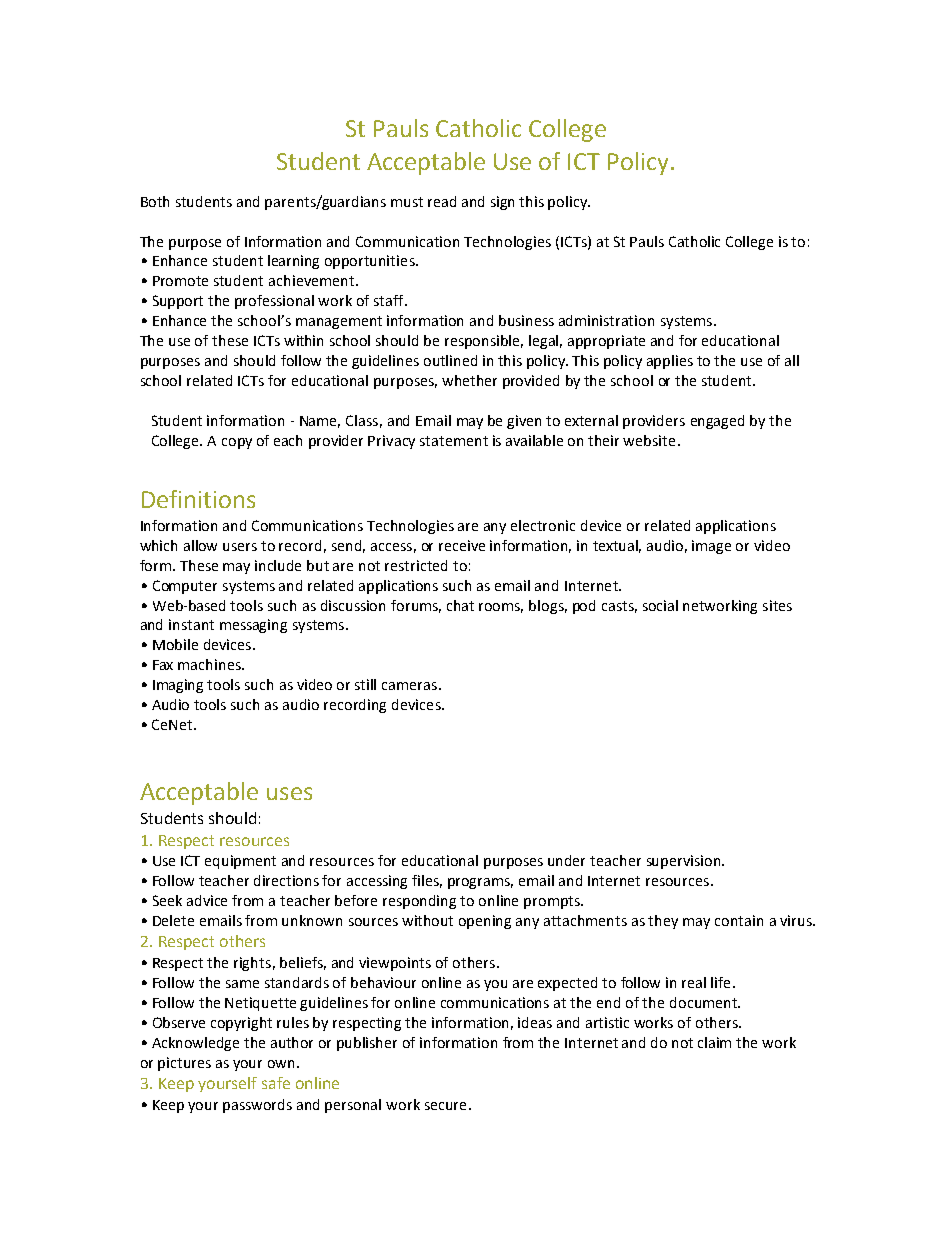 This screenshot has width=952, height=1233. What do you see at coordinates (469, 380) in the screenshot?
I see `whether` at bounding box center [469, 380].
